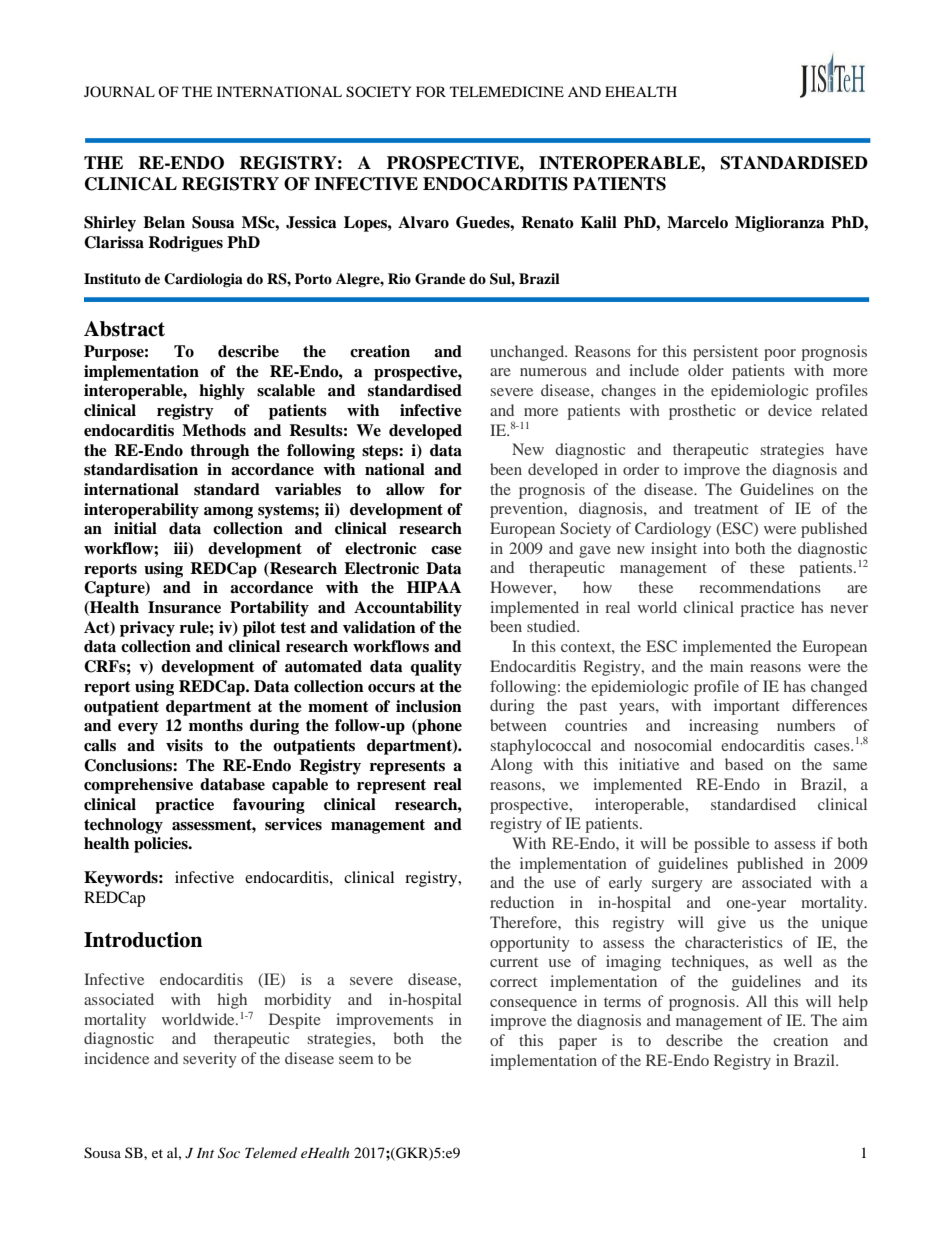  What do you see at coordinates (760, 587) in the screenshot?
I see `recommendations` at bounding box center [760, 587].
